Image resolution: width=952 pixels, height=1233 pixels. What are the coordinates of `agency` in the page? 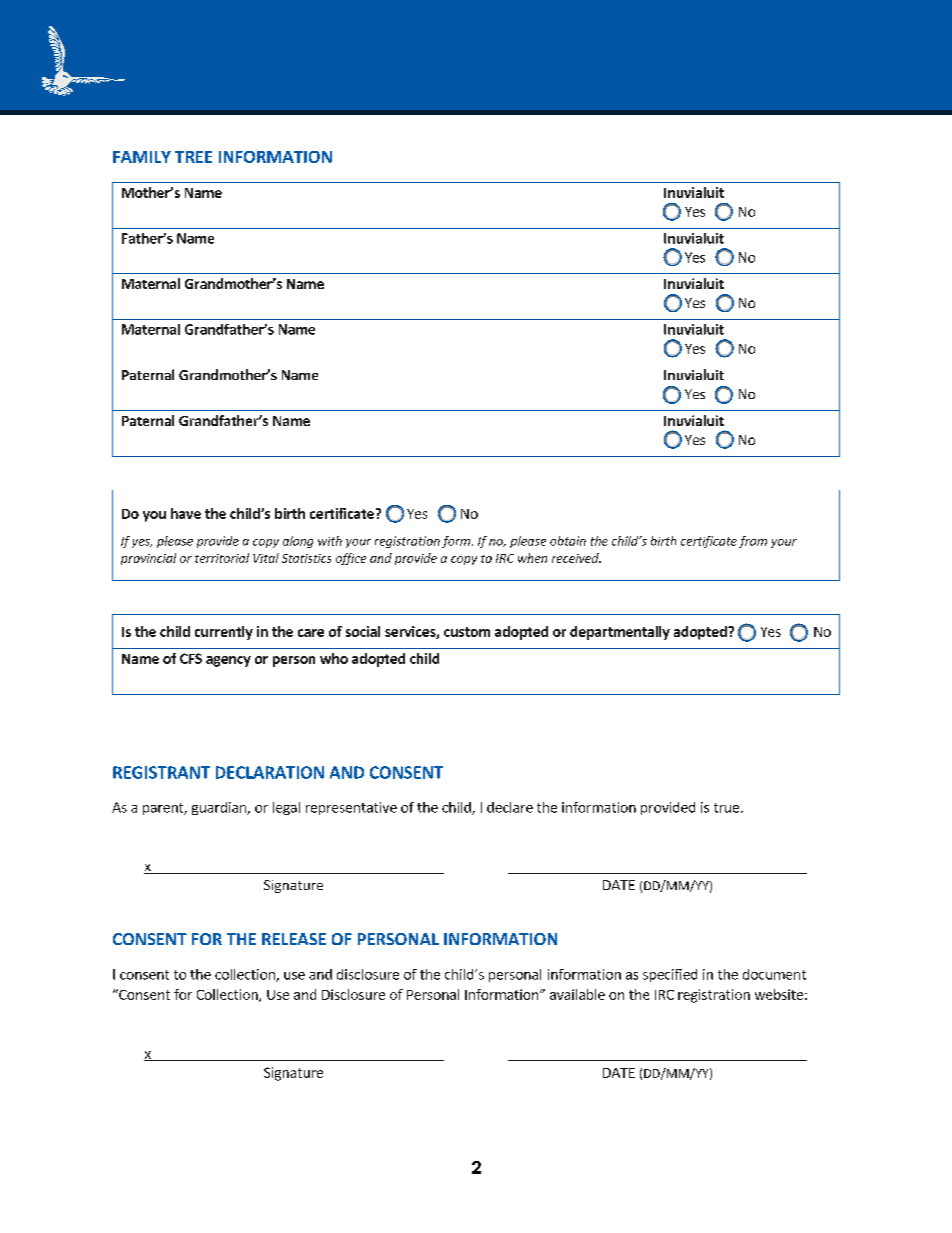 It's located at (228, 661).
